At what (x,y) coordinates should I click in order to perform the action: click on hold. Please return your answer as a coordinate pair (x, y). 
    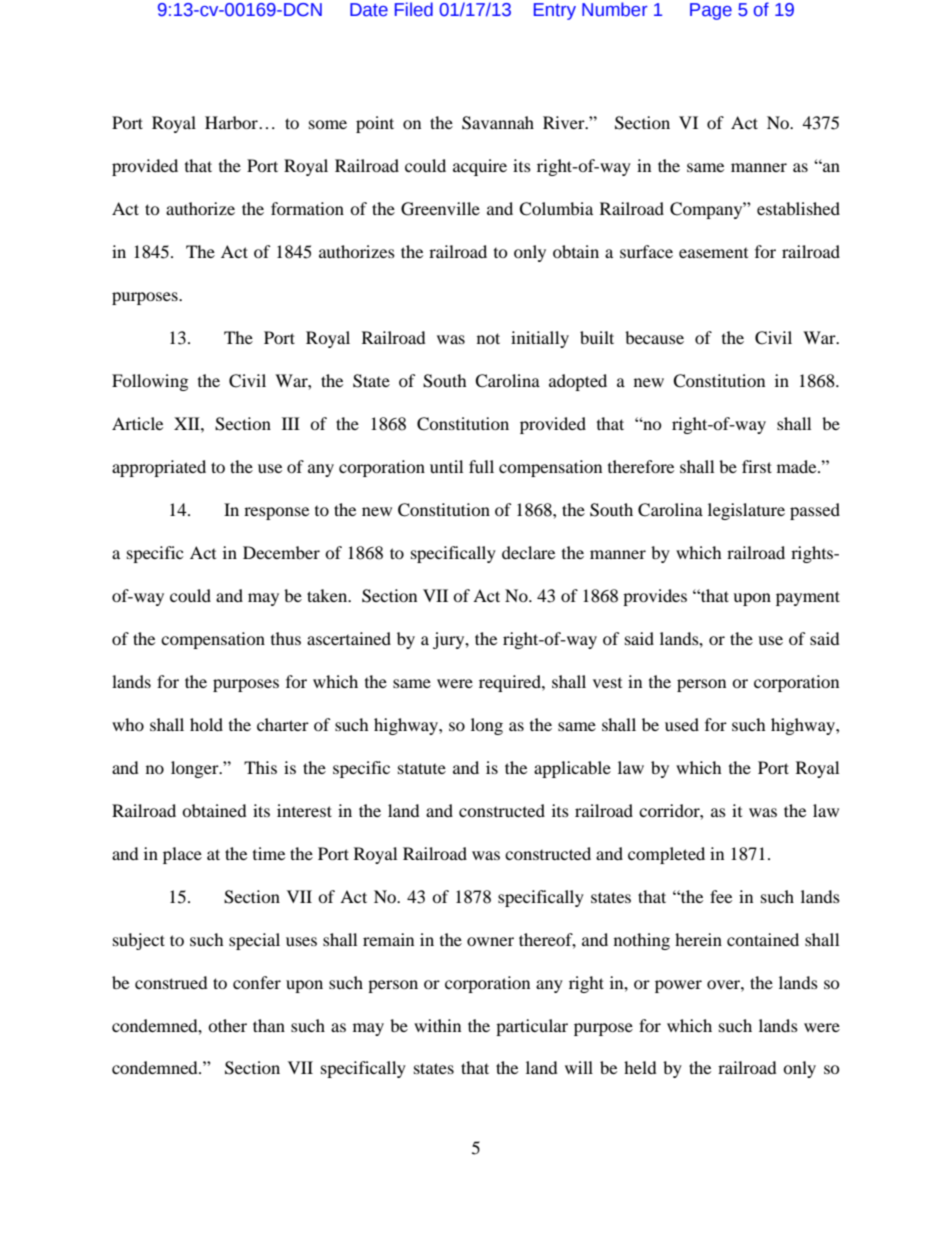
    Looking at the image, I should click on (206, 724).
